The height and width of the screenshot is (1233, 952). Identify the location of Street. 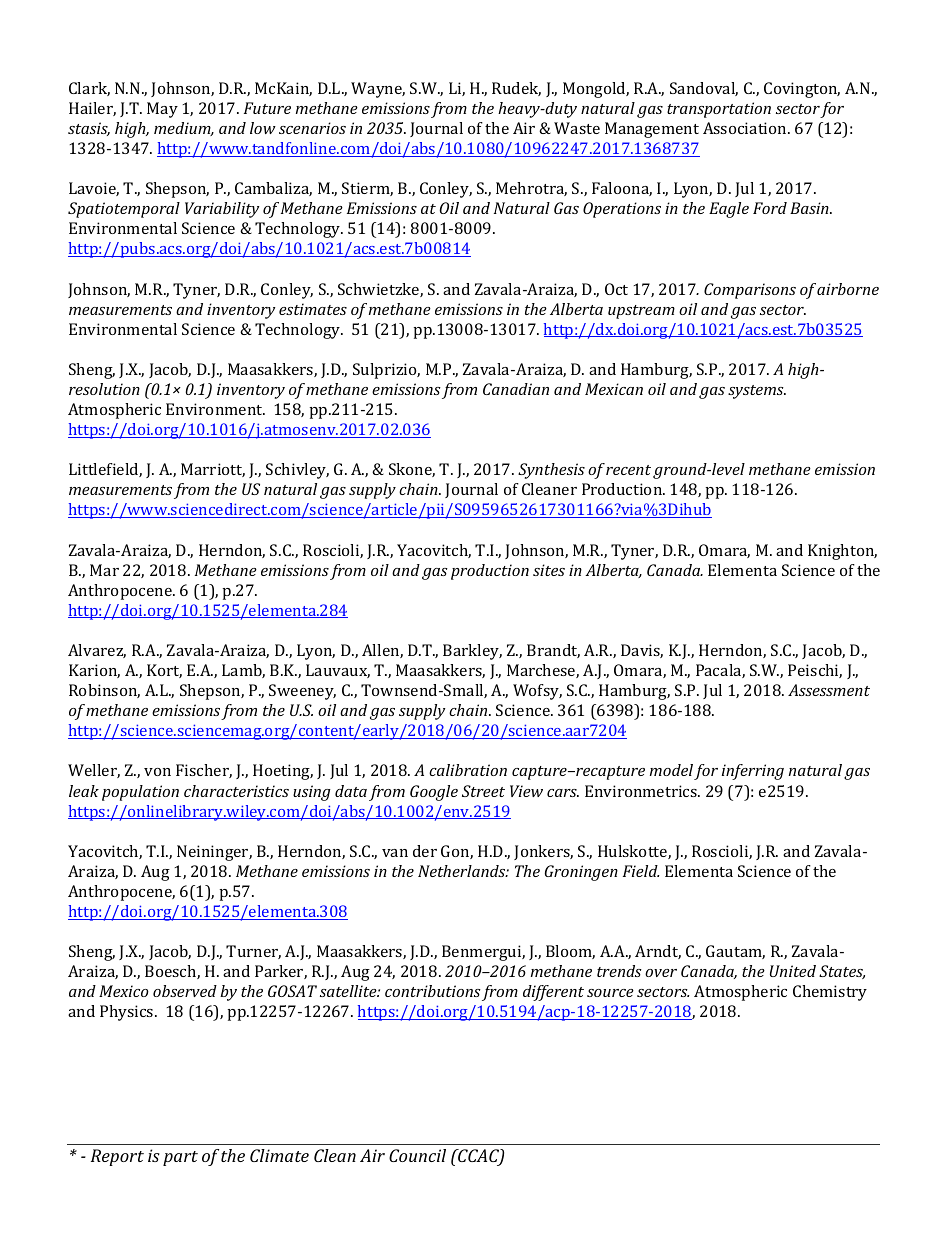
(483, 791).
